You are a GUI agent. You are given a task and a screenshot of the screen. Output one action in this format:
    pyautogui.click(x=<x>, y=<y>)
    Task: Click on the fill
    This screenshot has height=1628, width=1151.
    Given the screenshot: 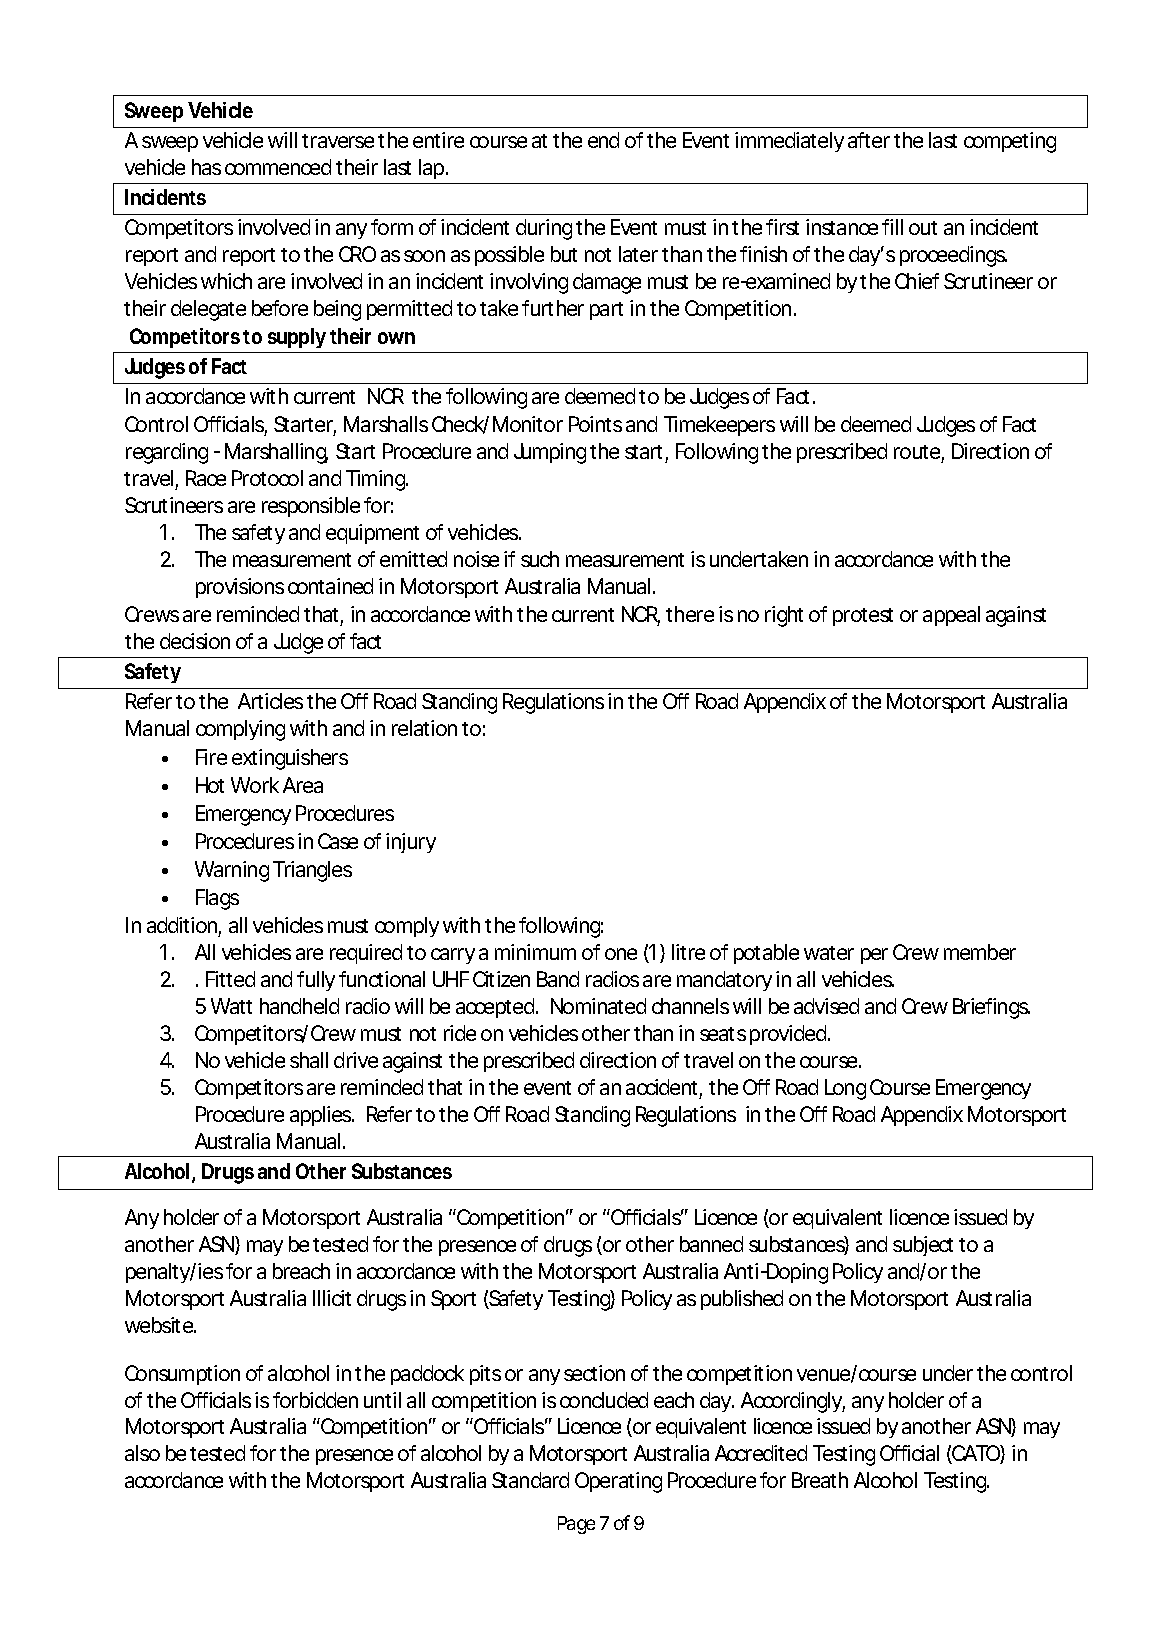 What is the action you would take?
    pyautogui.click(x=892, y=227)
